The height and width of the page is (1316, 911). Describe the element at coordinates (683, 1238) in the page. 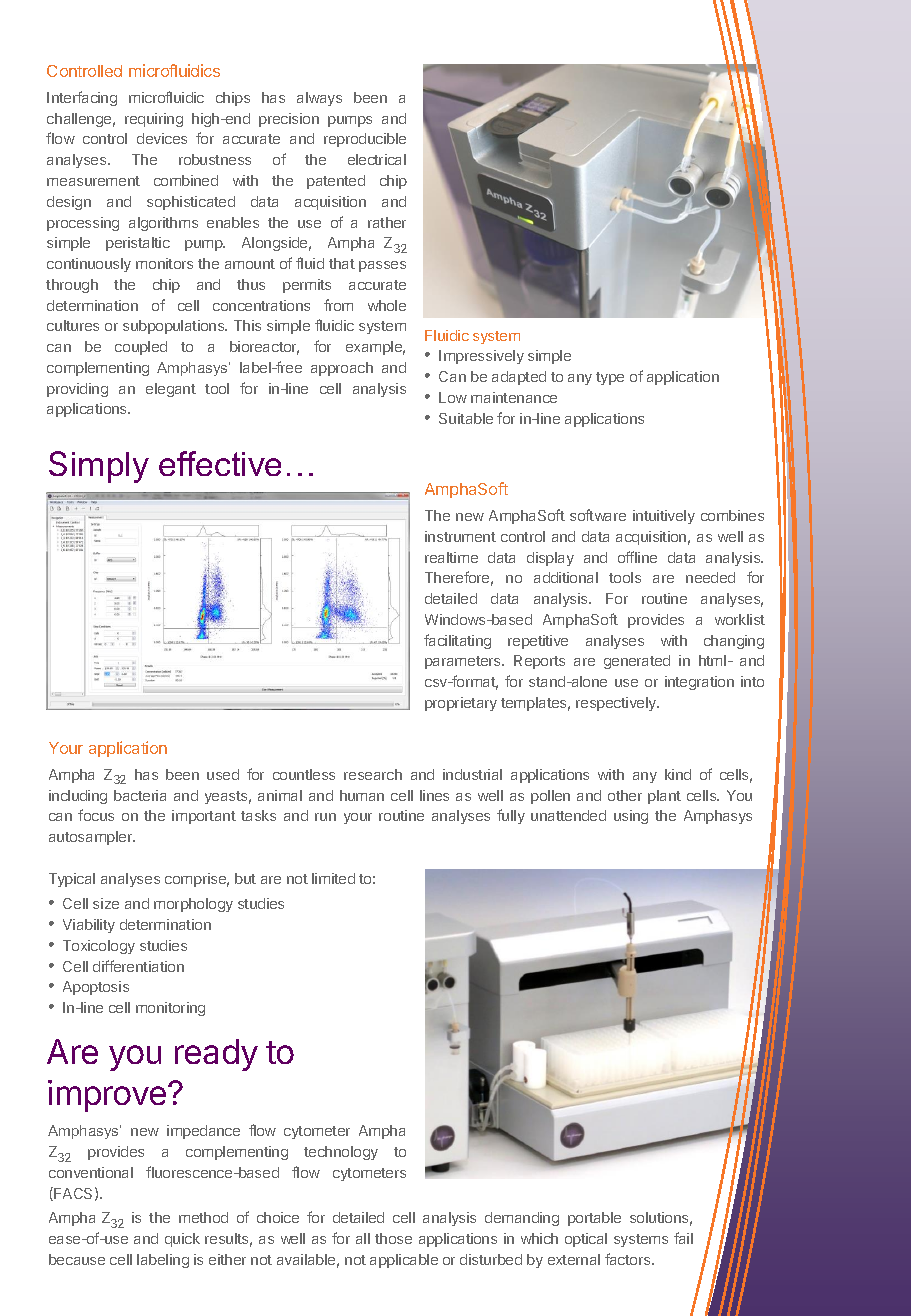

I see `fail` at that location.
